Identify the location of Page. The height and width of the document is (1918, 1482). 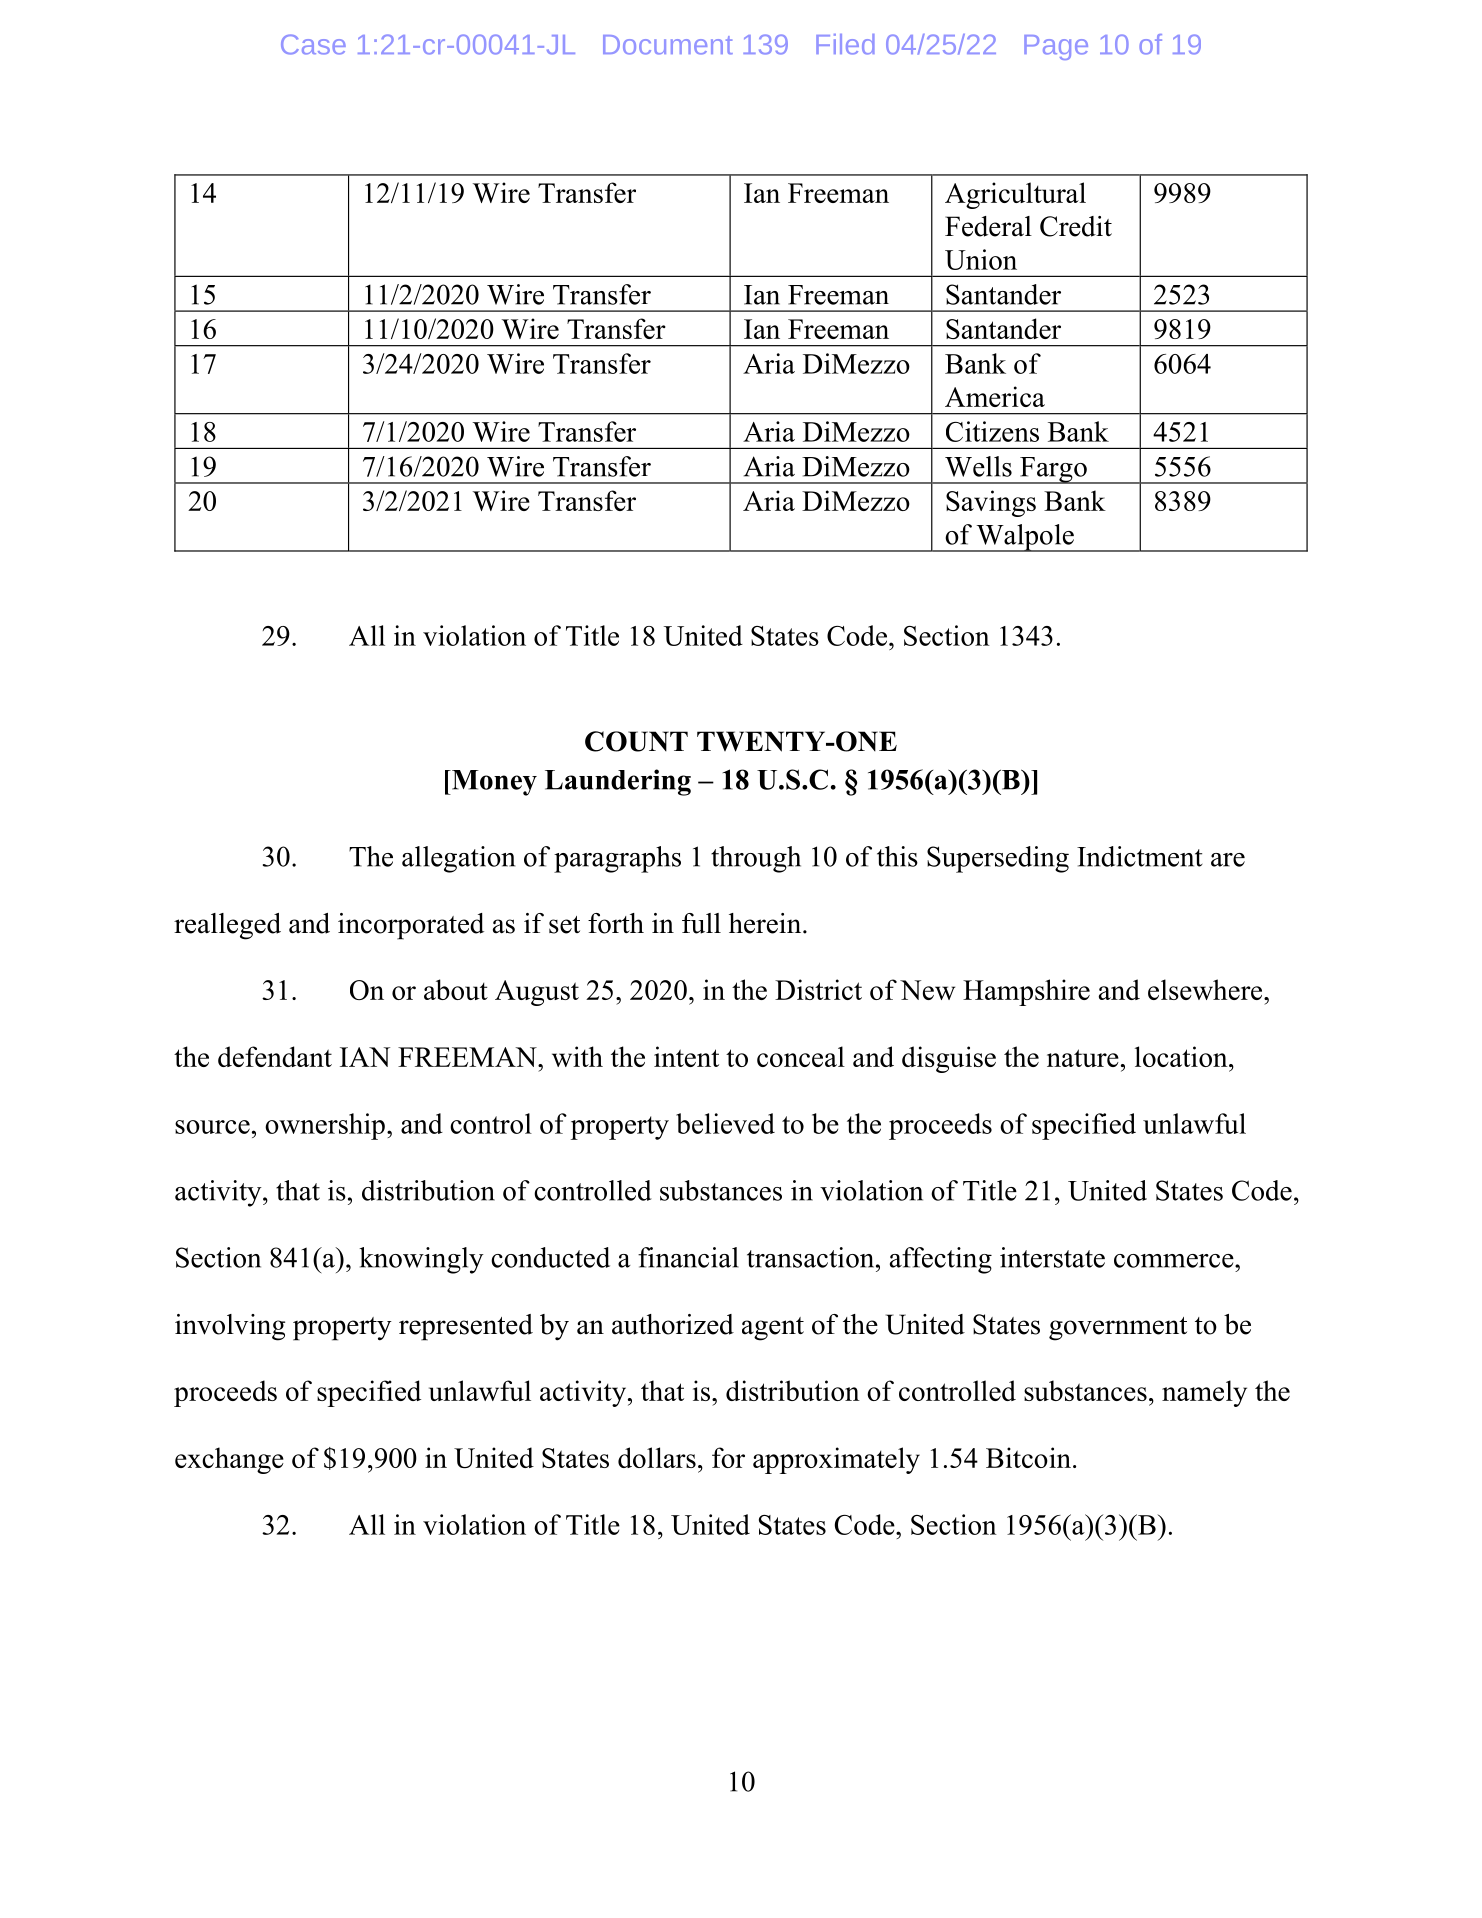
(1056, 47).
